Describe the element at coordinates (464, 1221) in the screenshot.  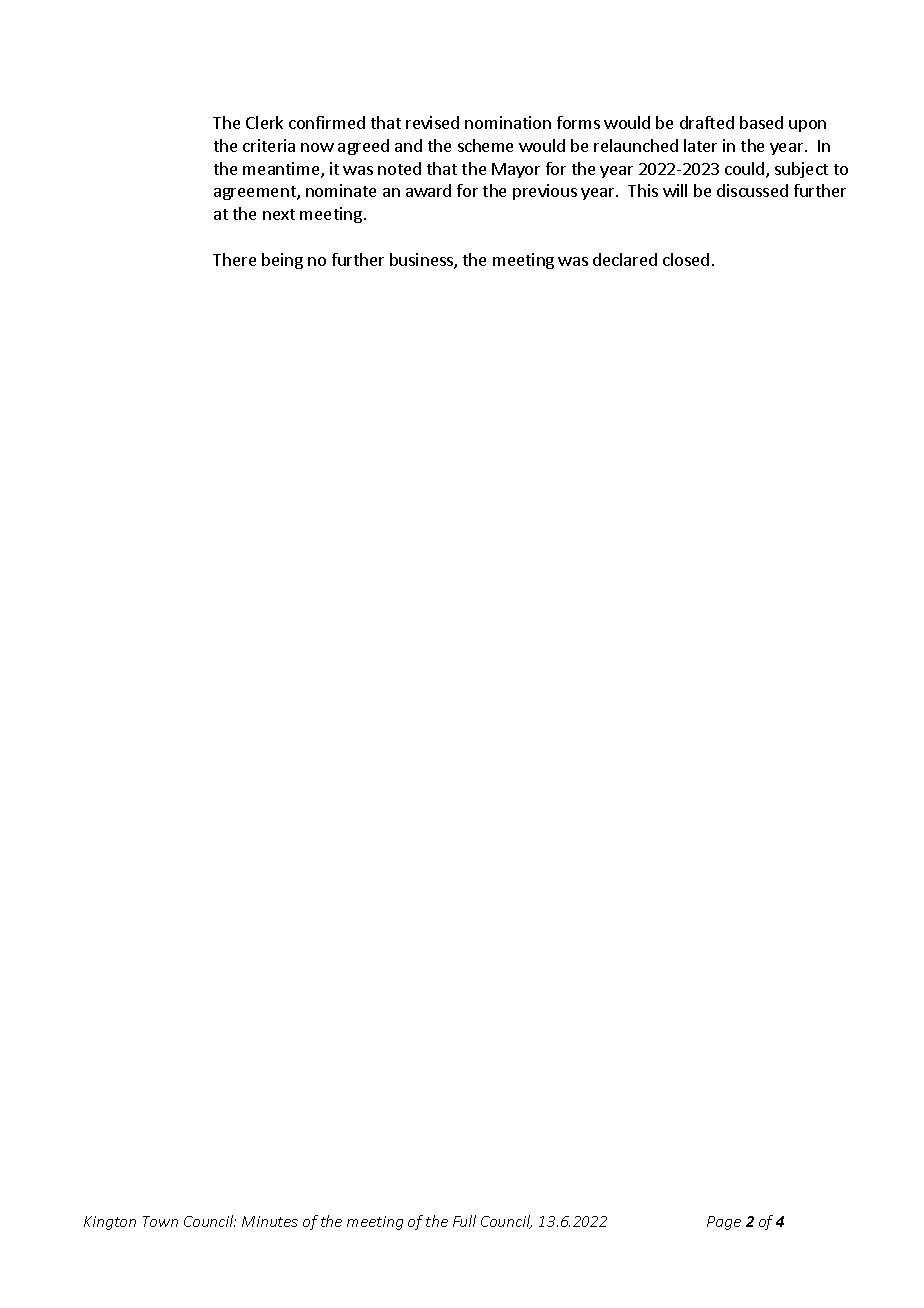
I see `Full` at that location.
